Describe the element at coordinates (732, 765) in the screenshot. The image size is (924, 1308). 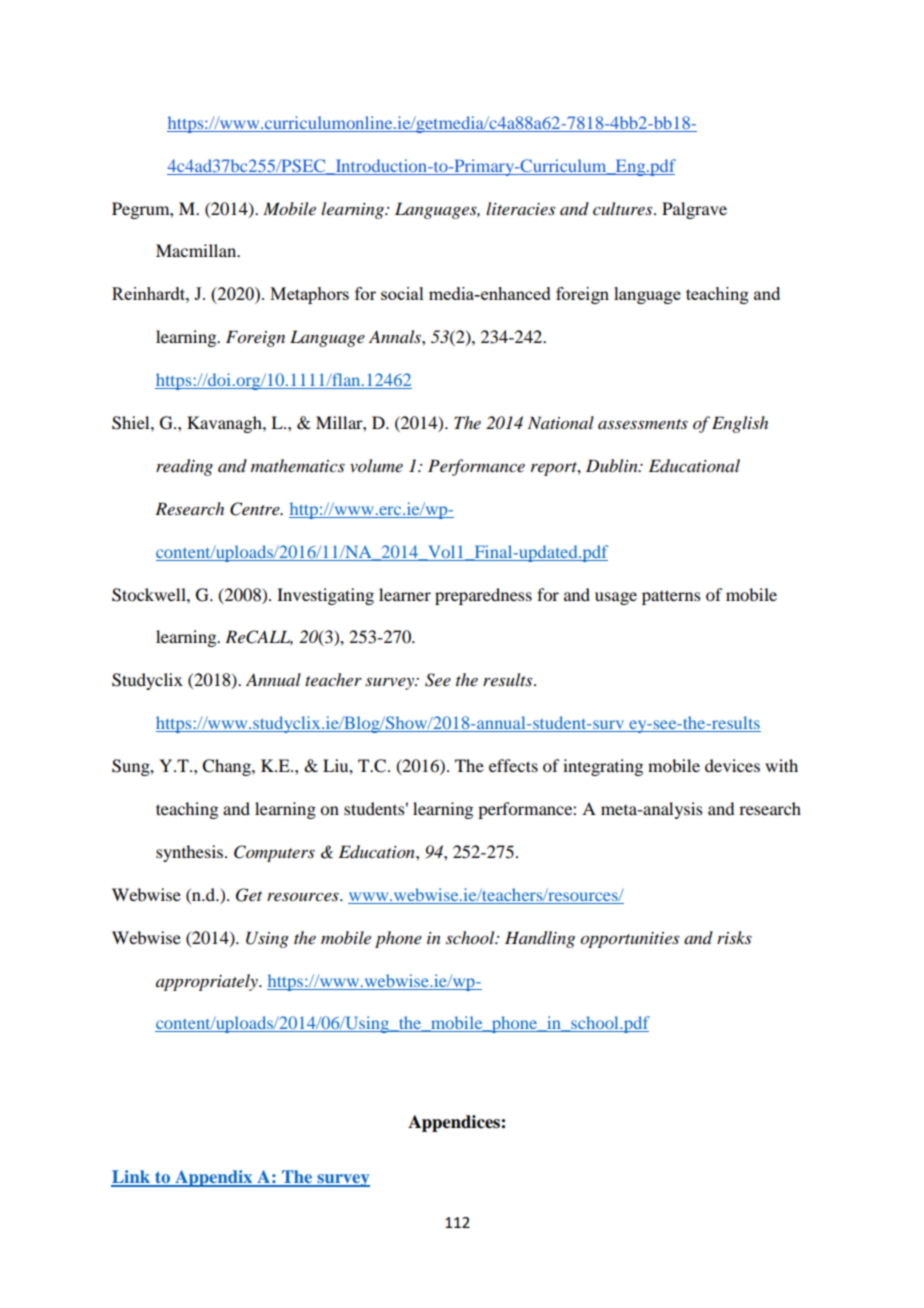
I see `devices` at that location.
